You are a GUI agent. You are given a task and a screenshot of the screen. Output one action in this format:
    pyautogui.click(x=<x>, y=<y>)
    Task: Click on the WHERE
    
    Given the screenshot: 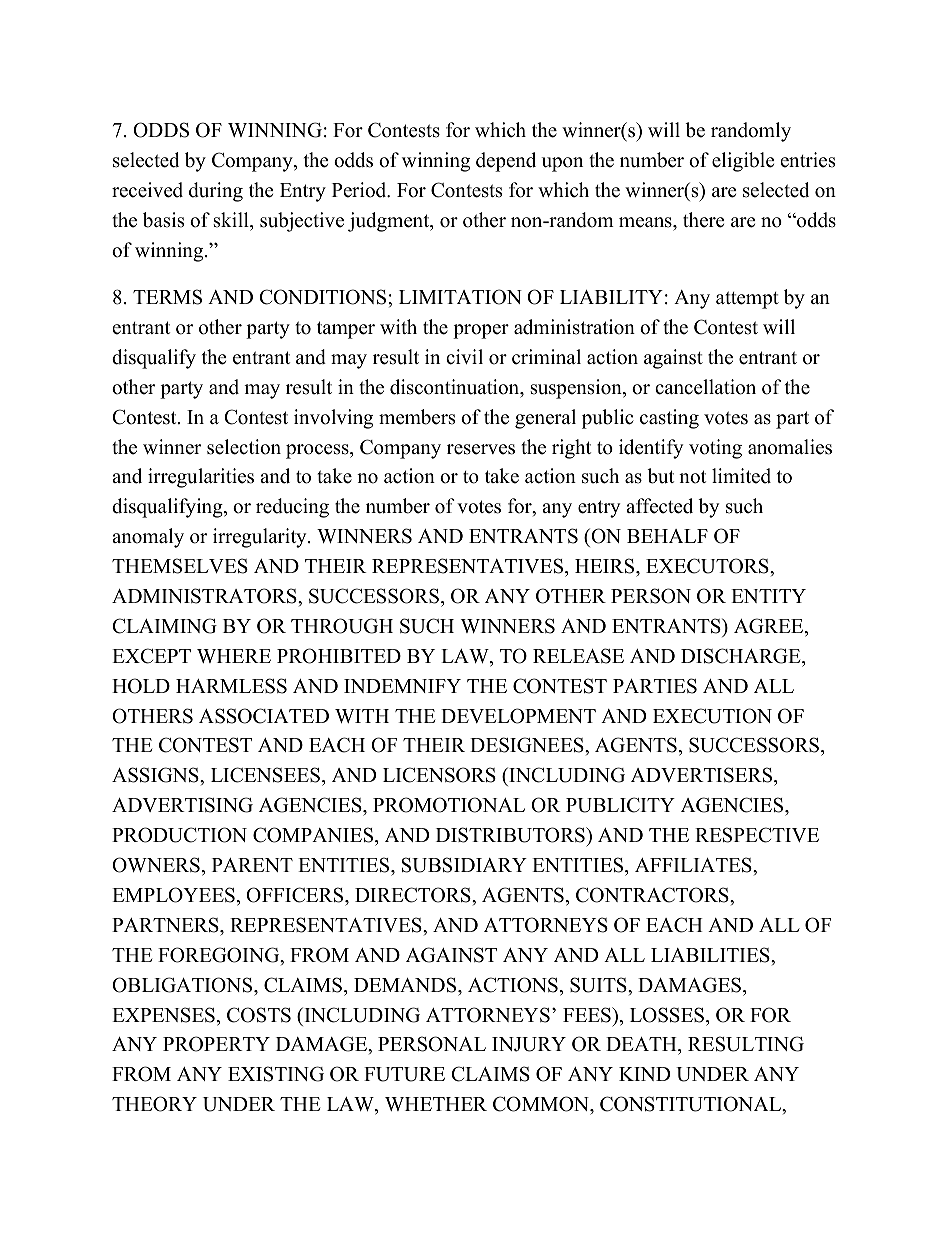 What is the action you would take?
    pyautogui.click(x=234, y=656)
